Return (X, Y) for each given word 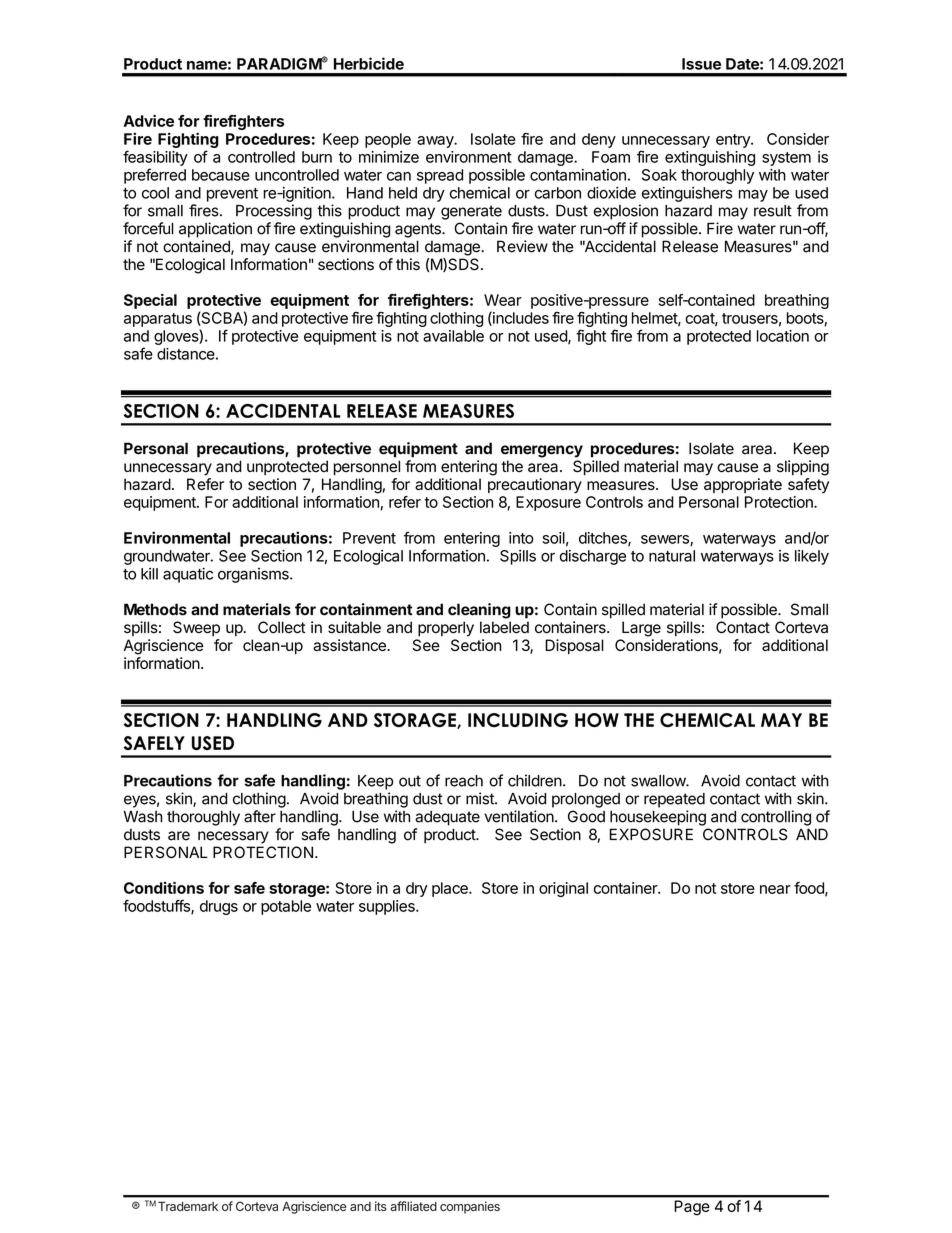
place (451, 889)
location (783, 336)
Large (641, 629)
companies (470, 1207)
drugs (219, 907)
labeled (504, 627)
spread (440, 176)
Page (692, 1207)
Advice (149, 121)
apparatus (158, 320)
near (775, 889)
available (453, 336)
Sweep (196, 628)
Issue (701, 64)
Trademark (188, 1206)
